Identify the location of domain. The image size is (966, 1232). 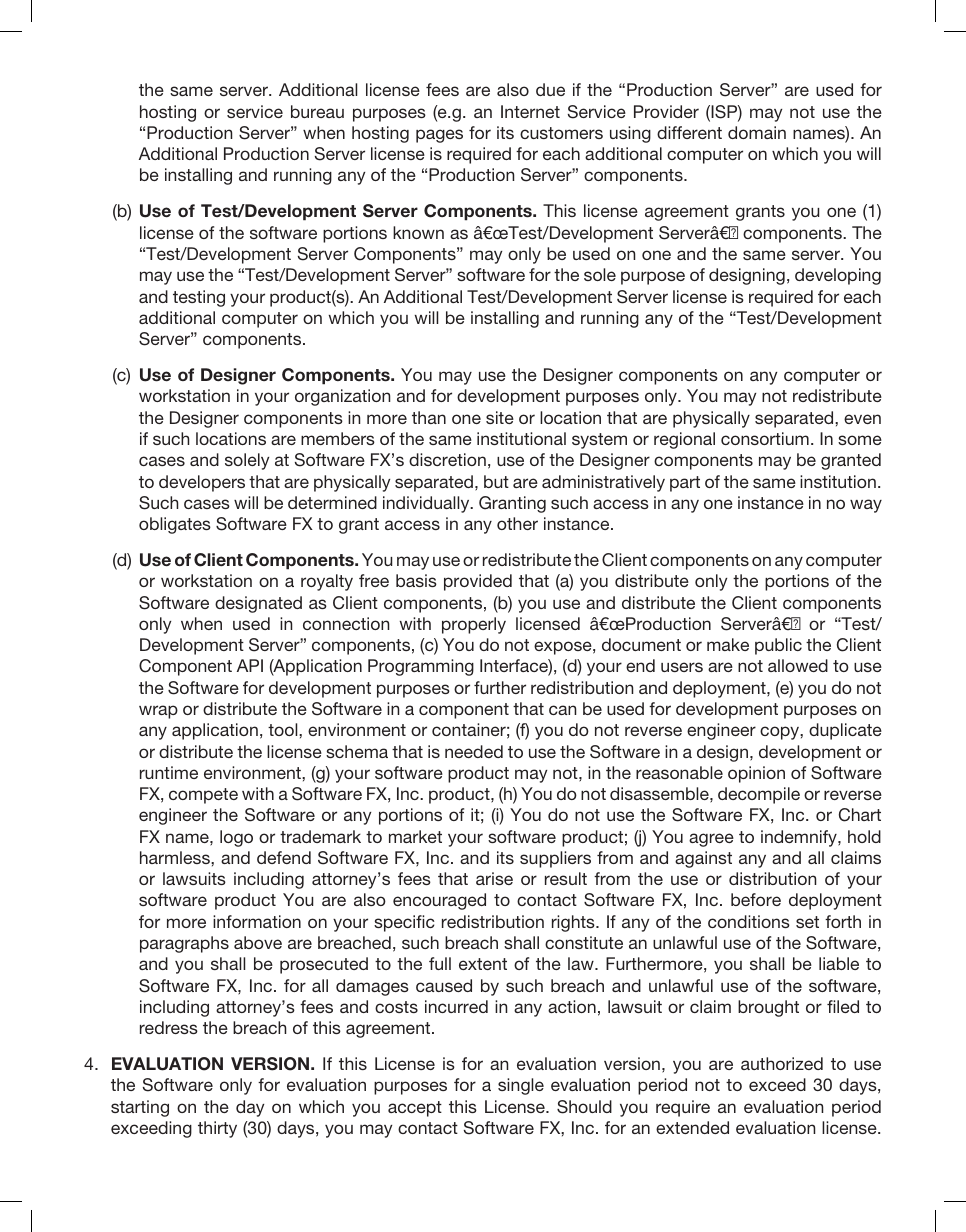
(757, 132).
